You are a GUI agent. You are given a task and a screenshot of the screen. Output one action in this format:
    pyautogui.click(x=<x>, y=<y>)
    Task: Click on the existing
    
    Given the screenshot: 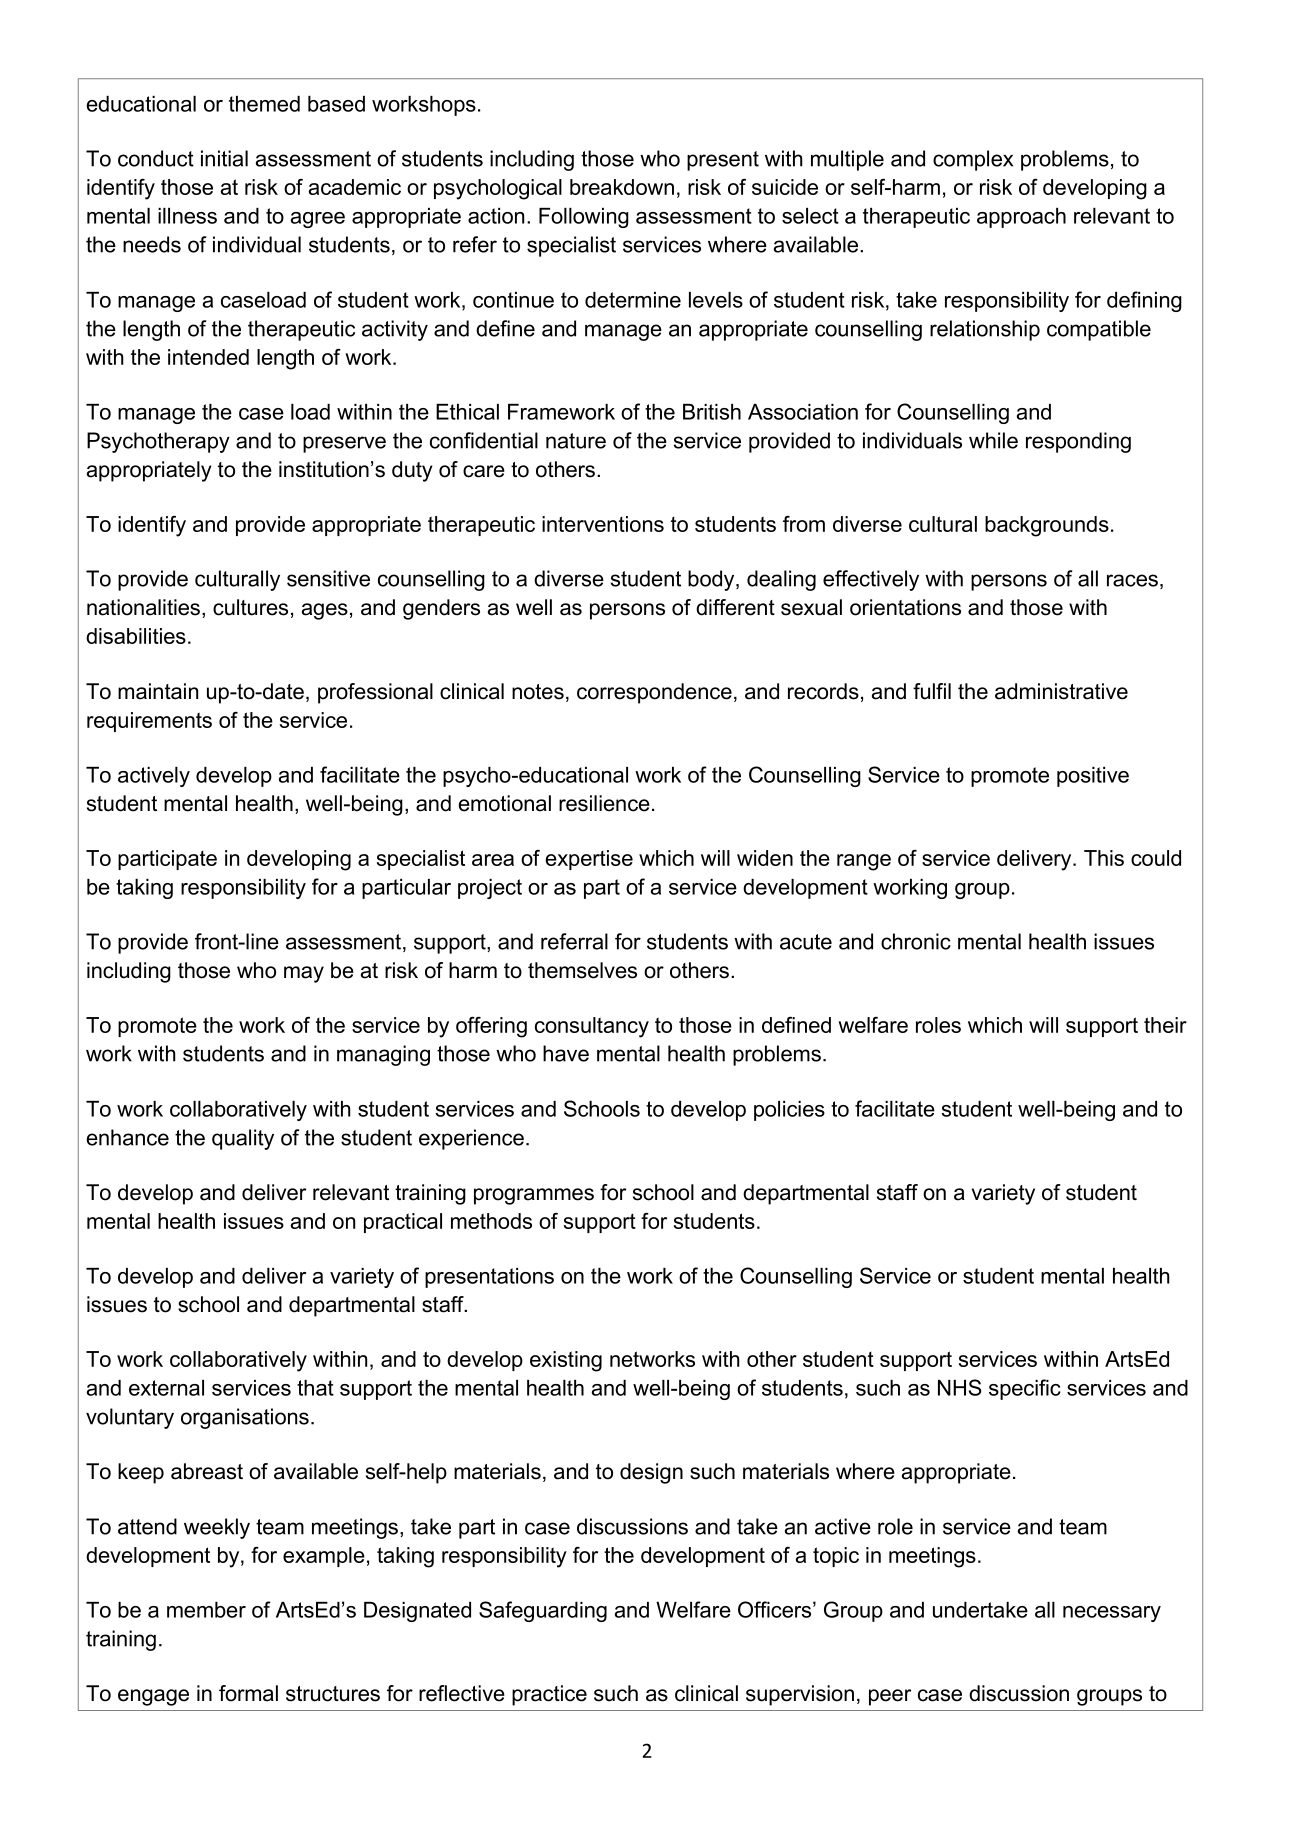 What is the action you would take?
    pyautogui.click(x=566, y=1361)
